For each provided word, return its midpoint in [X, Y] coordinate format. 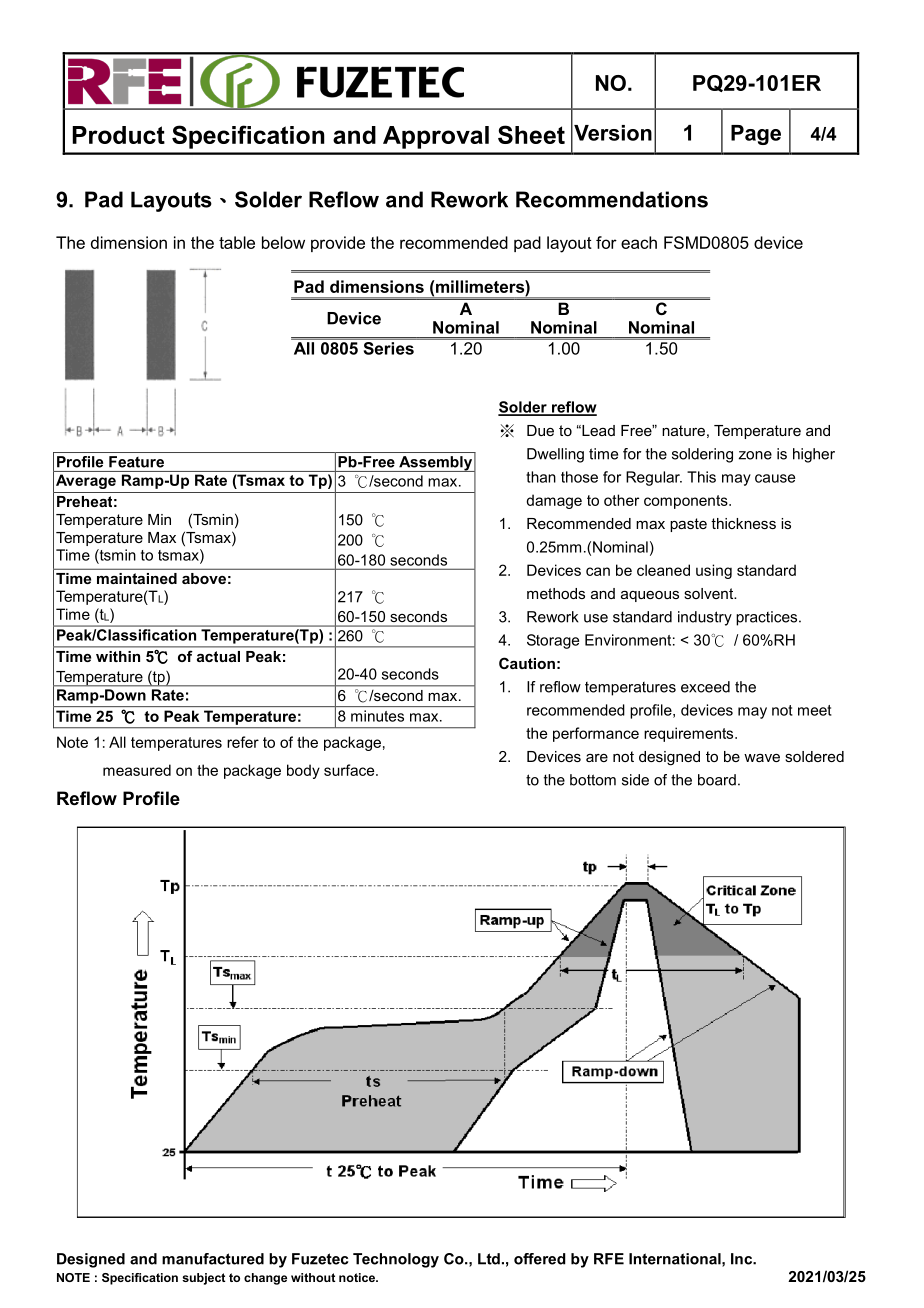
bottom [593, 780]
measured [137, 770]
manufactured [213, 1259]
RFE [609, 1259]
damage [554, 501]
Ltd [489, 1259]
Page [756, 135]
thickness [743, 523]
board [717, 780]
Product [118, 135]
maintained [137, 578]
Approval [436, 137]
